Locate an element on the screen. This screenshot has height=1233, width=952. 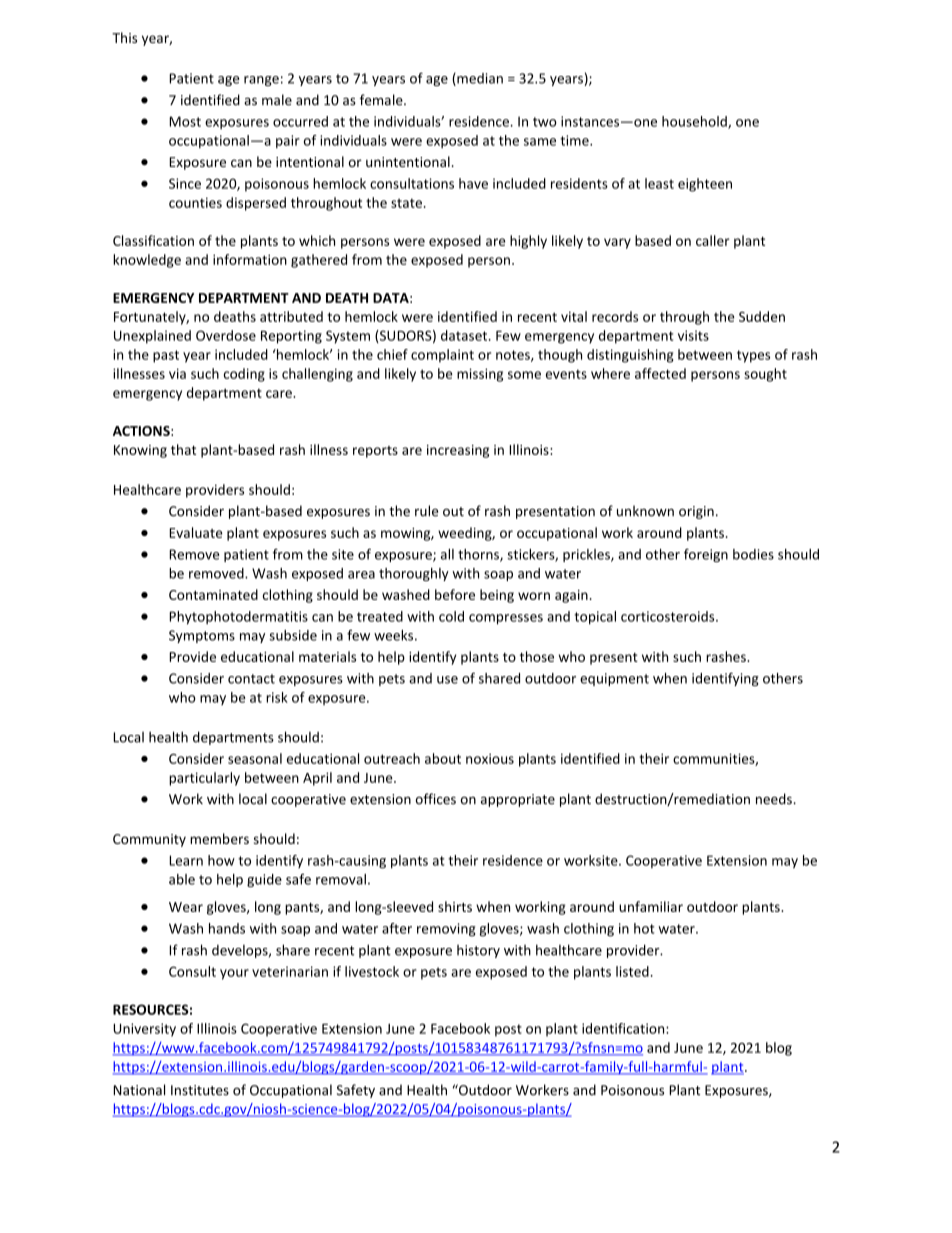
livestock is located at coordinates (372, 971).
